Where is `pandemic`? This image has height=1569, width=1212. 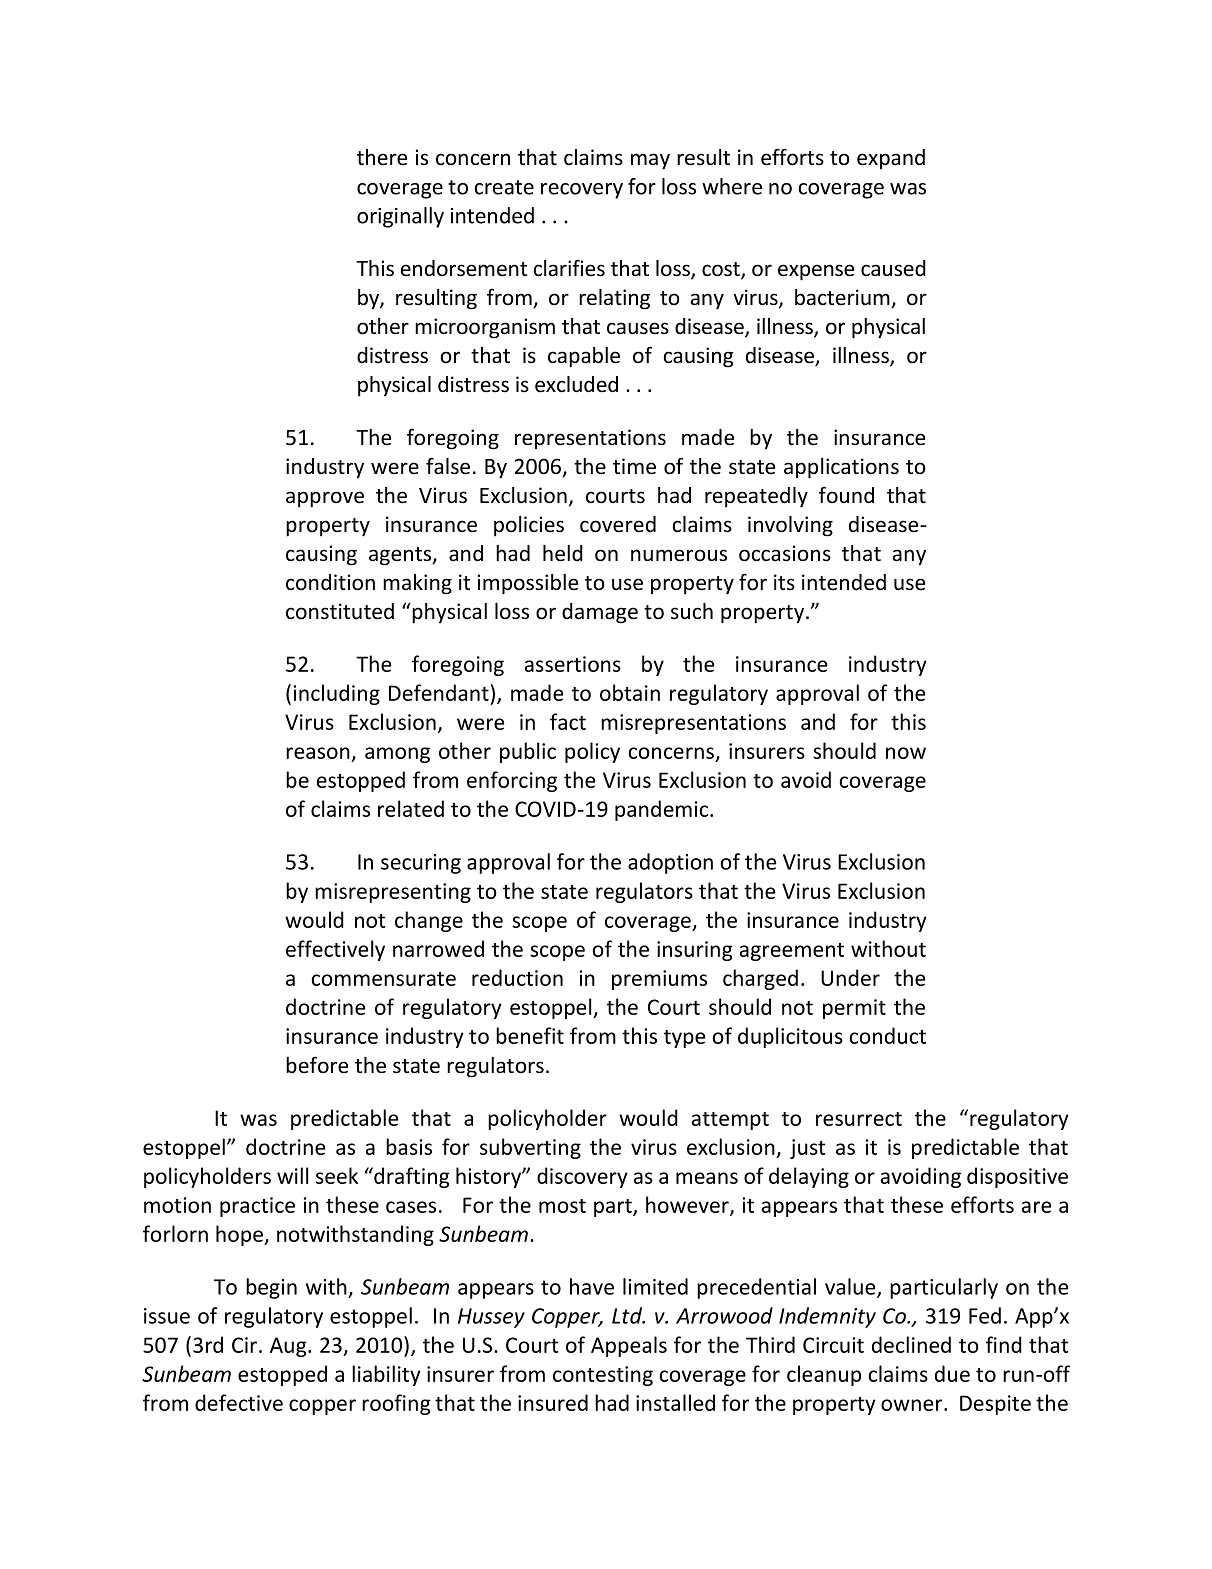
pandemic is located at coordinates (663, 810).
